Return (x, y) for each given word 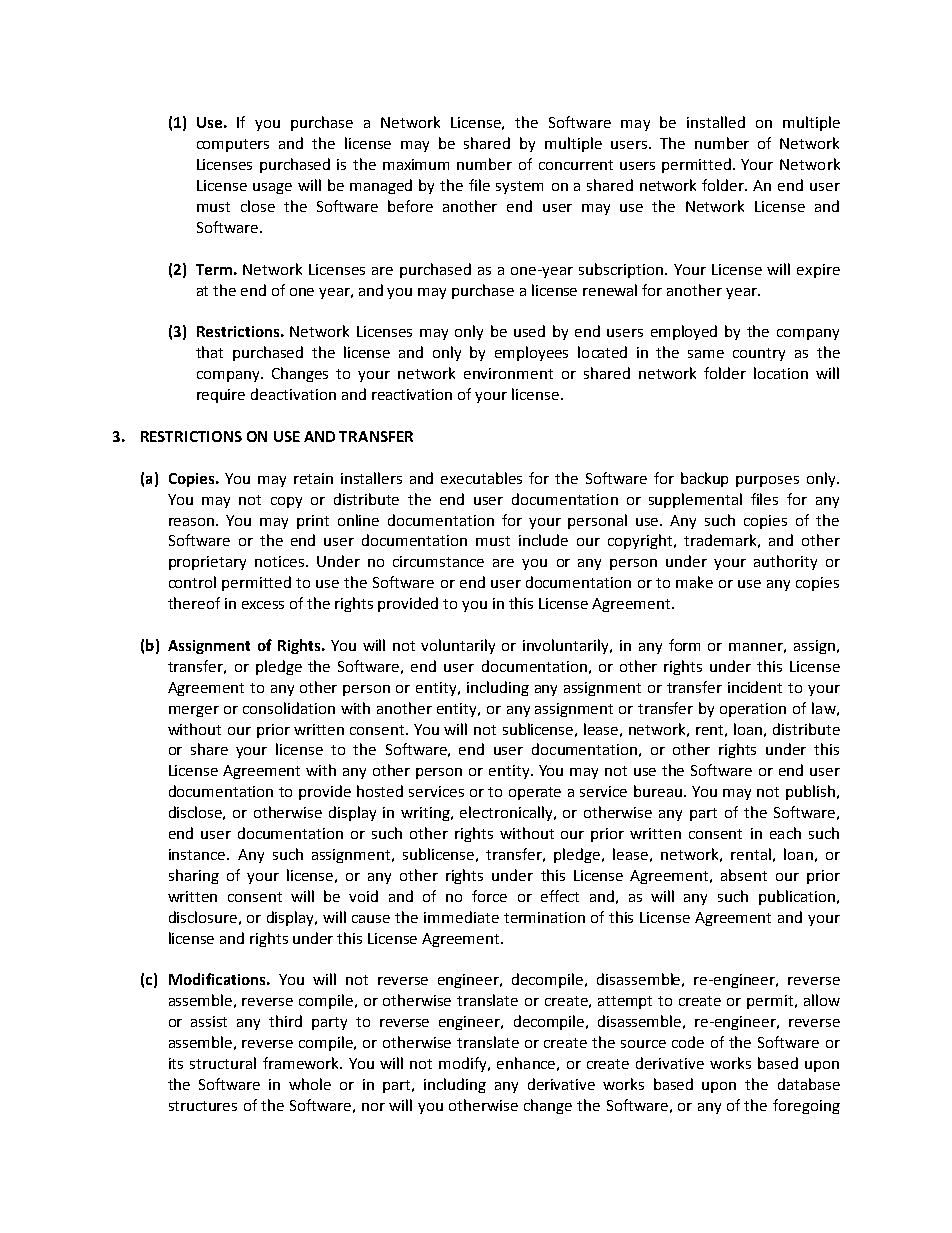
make (694, 582)
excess (263, 605)
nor (373, 1107)
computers (233, 145)
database (809, 1084)
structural (223, 1063)
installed (716, 122)
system (519, 187)
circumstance (438, 561)
